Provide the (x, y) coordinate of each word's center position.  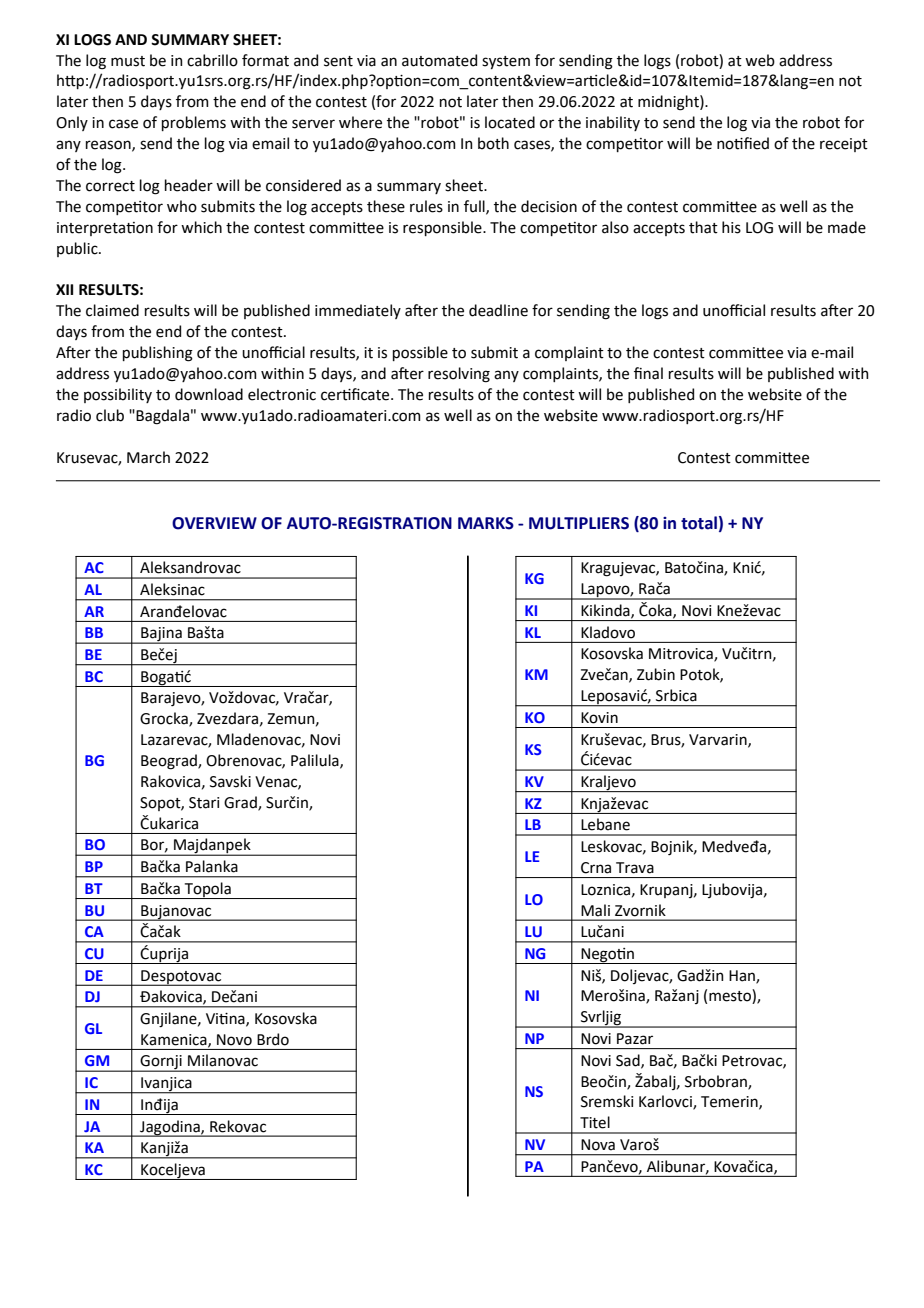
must (128, 61)
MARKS (486, 523)
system (506, 62)
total (699, 523)
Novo (234, 1040)
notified (743, 143)
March (148, 457)
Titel (595, 1122)
